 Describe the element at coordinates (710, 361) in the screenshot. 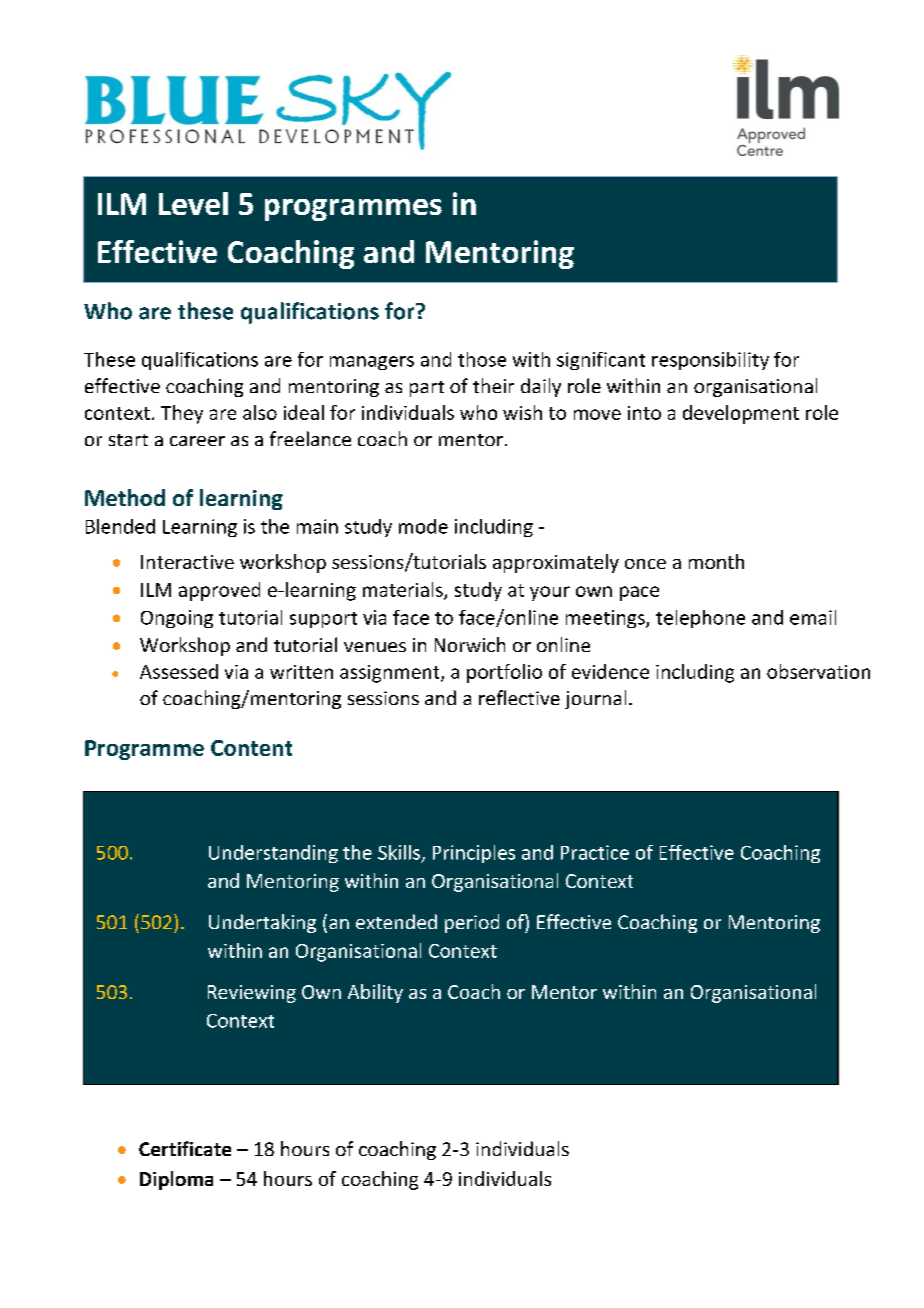

I see `responsibility` at that location.
